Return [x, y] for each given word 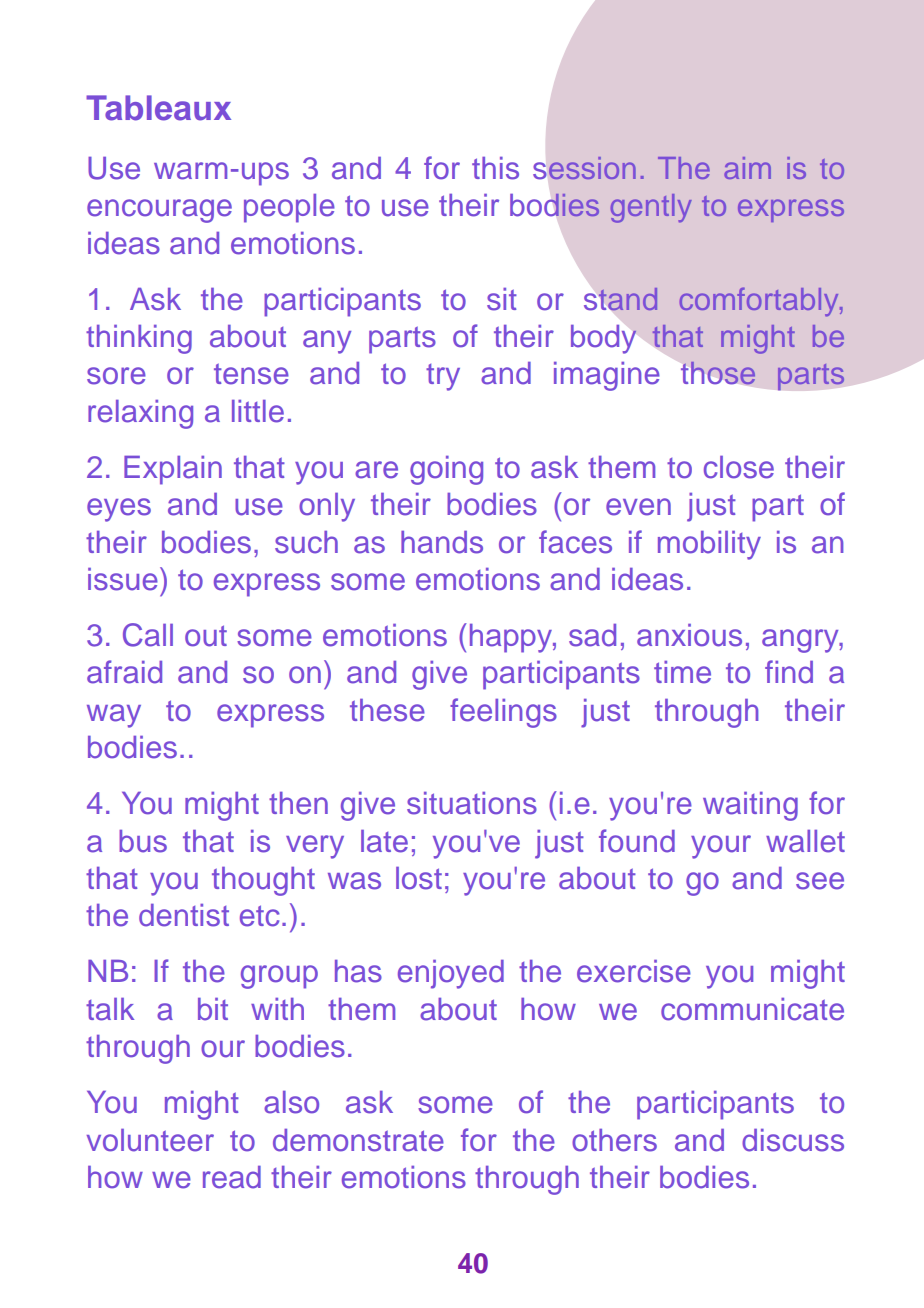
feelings [503, 713]
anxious [689, 635]
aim [747, 168]
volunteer [150, 1140]
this [495, 168]
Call [148, 635]
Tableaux [158, 108]
